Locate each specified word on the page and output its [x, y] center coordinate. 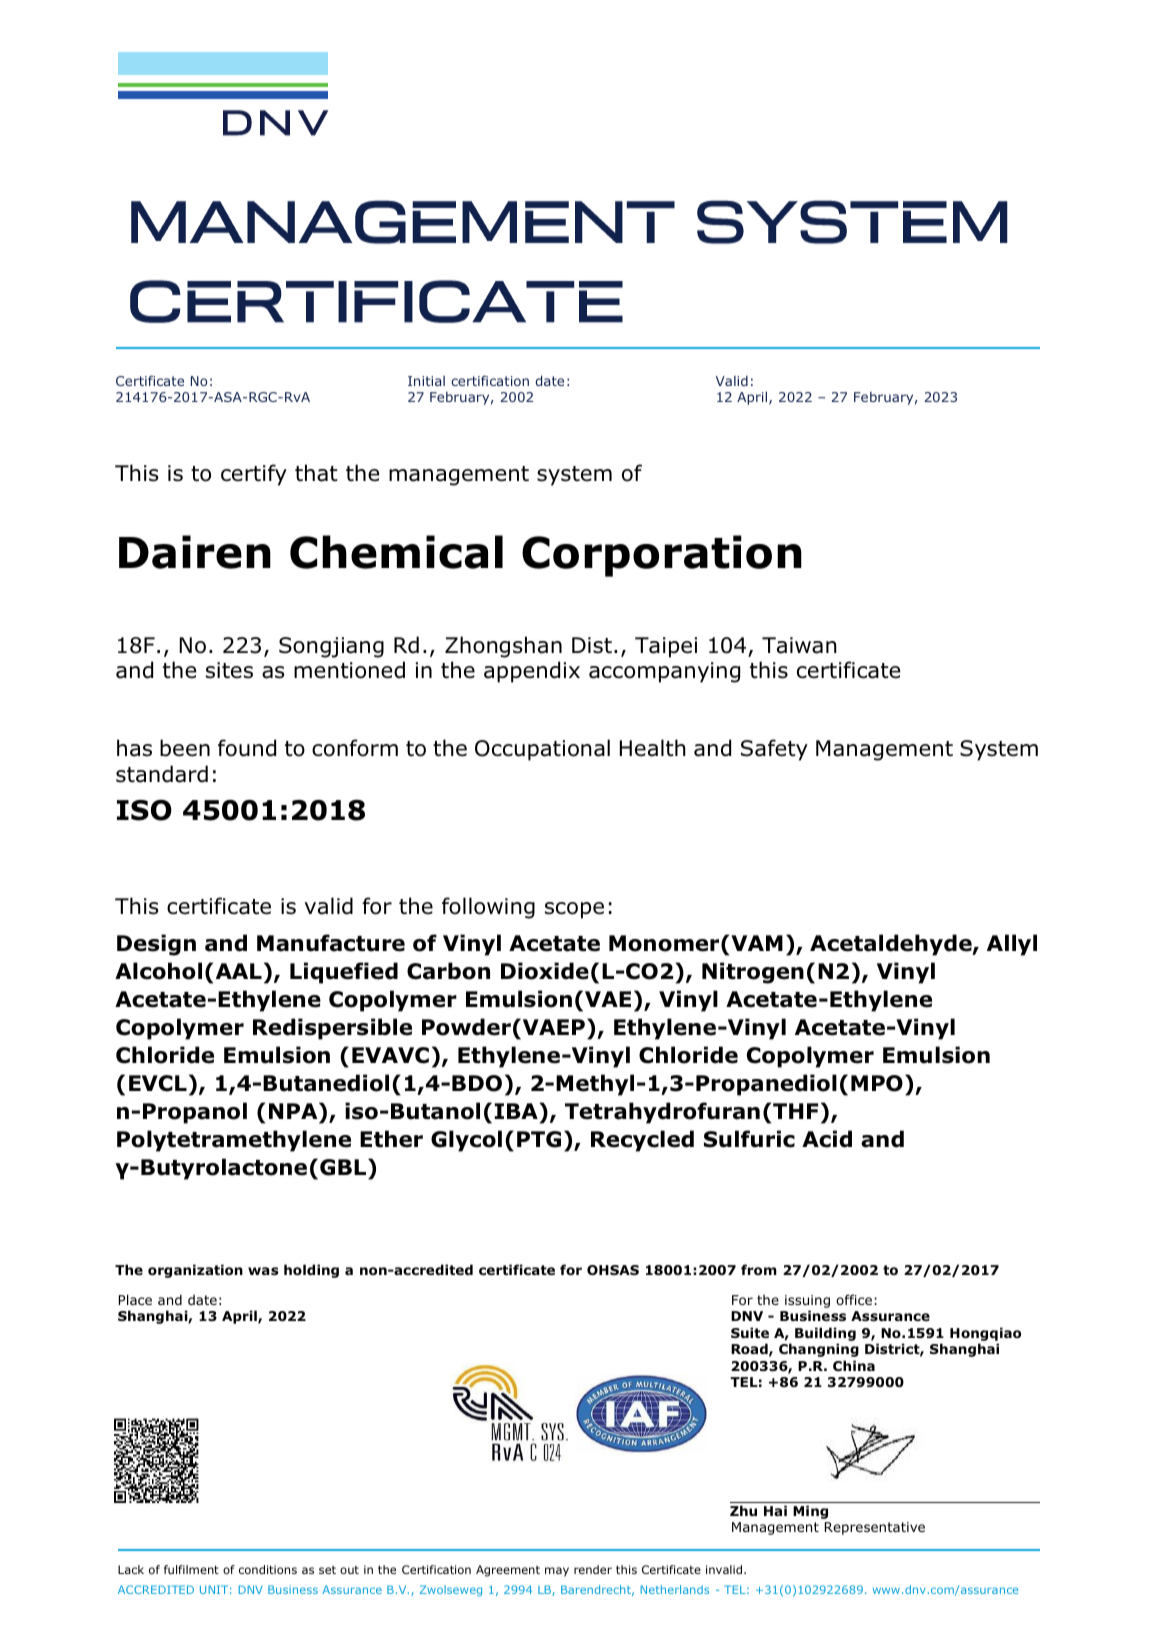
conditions [268, 1569]
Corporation [662, 556]
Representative [875, 1528]
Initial [426, 381]
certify [254, 475]
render [593, 1569]
